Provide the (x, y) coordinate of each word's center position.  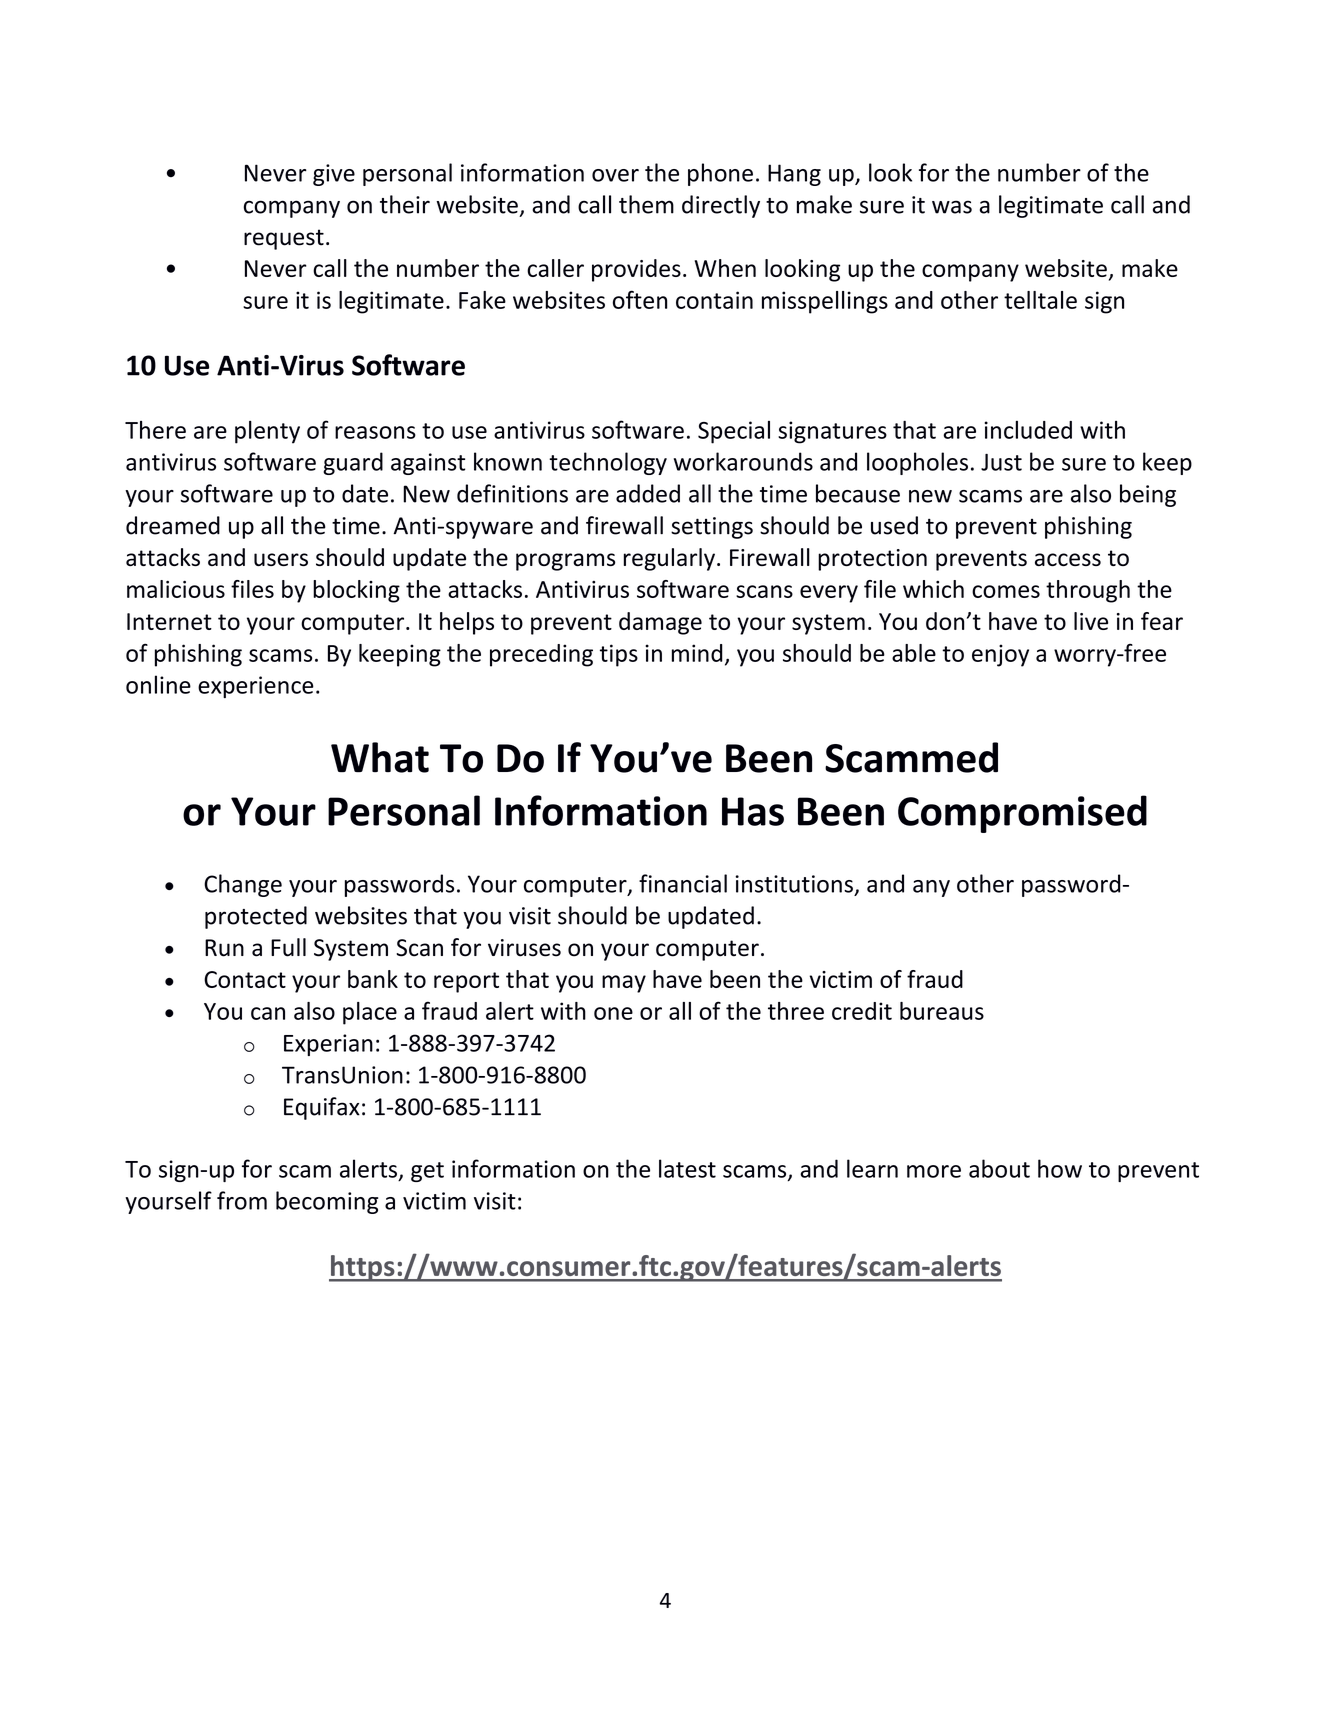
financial (683, 883)
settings (712, 528)
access (1068, 559)
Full (288, 947)
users (281, 559)
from (242, 1200)
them (646, 204)
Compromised (1022, 814)
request (284, 239)
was (952, 207)
